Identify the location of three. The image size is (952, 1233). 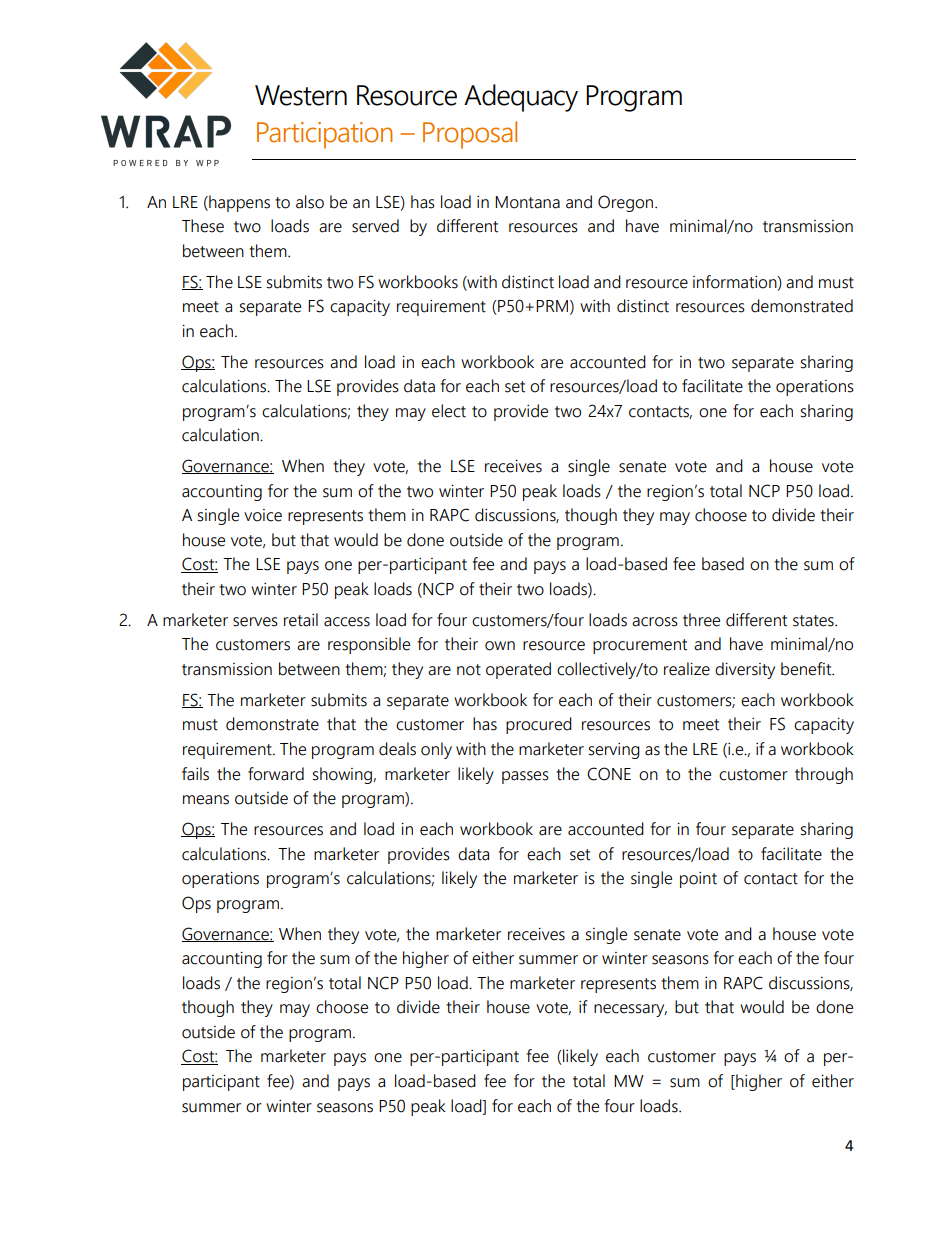
(701, 620).
